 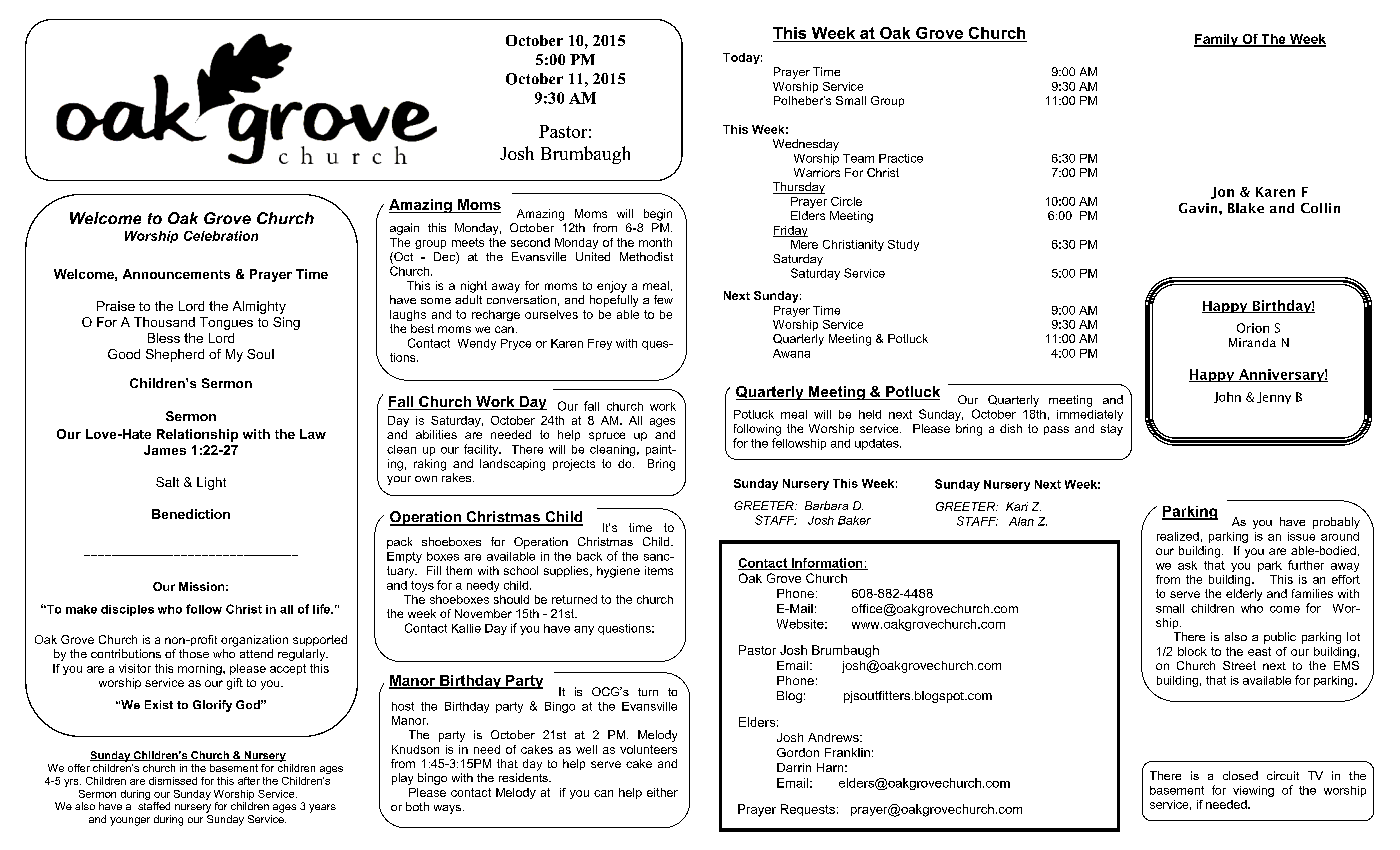 What do you see at coordinates (655, 242) in the image?
I see `month` at bounding box center [655, 242].
